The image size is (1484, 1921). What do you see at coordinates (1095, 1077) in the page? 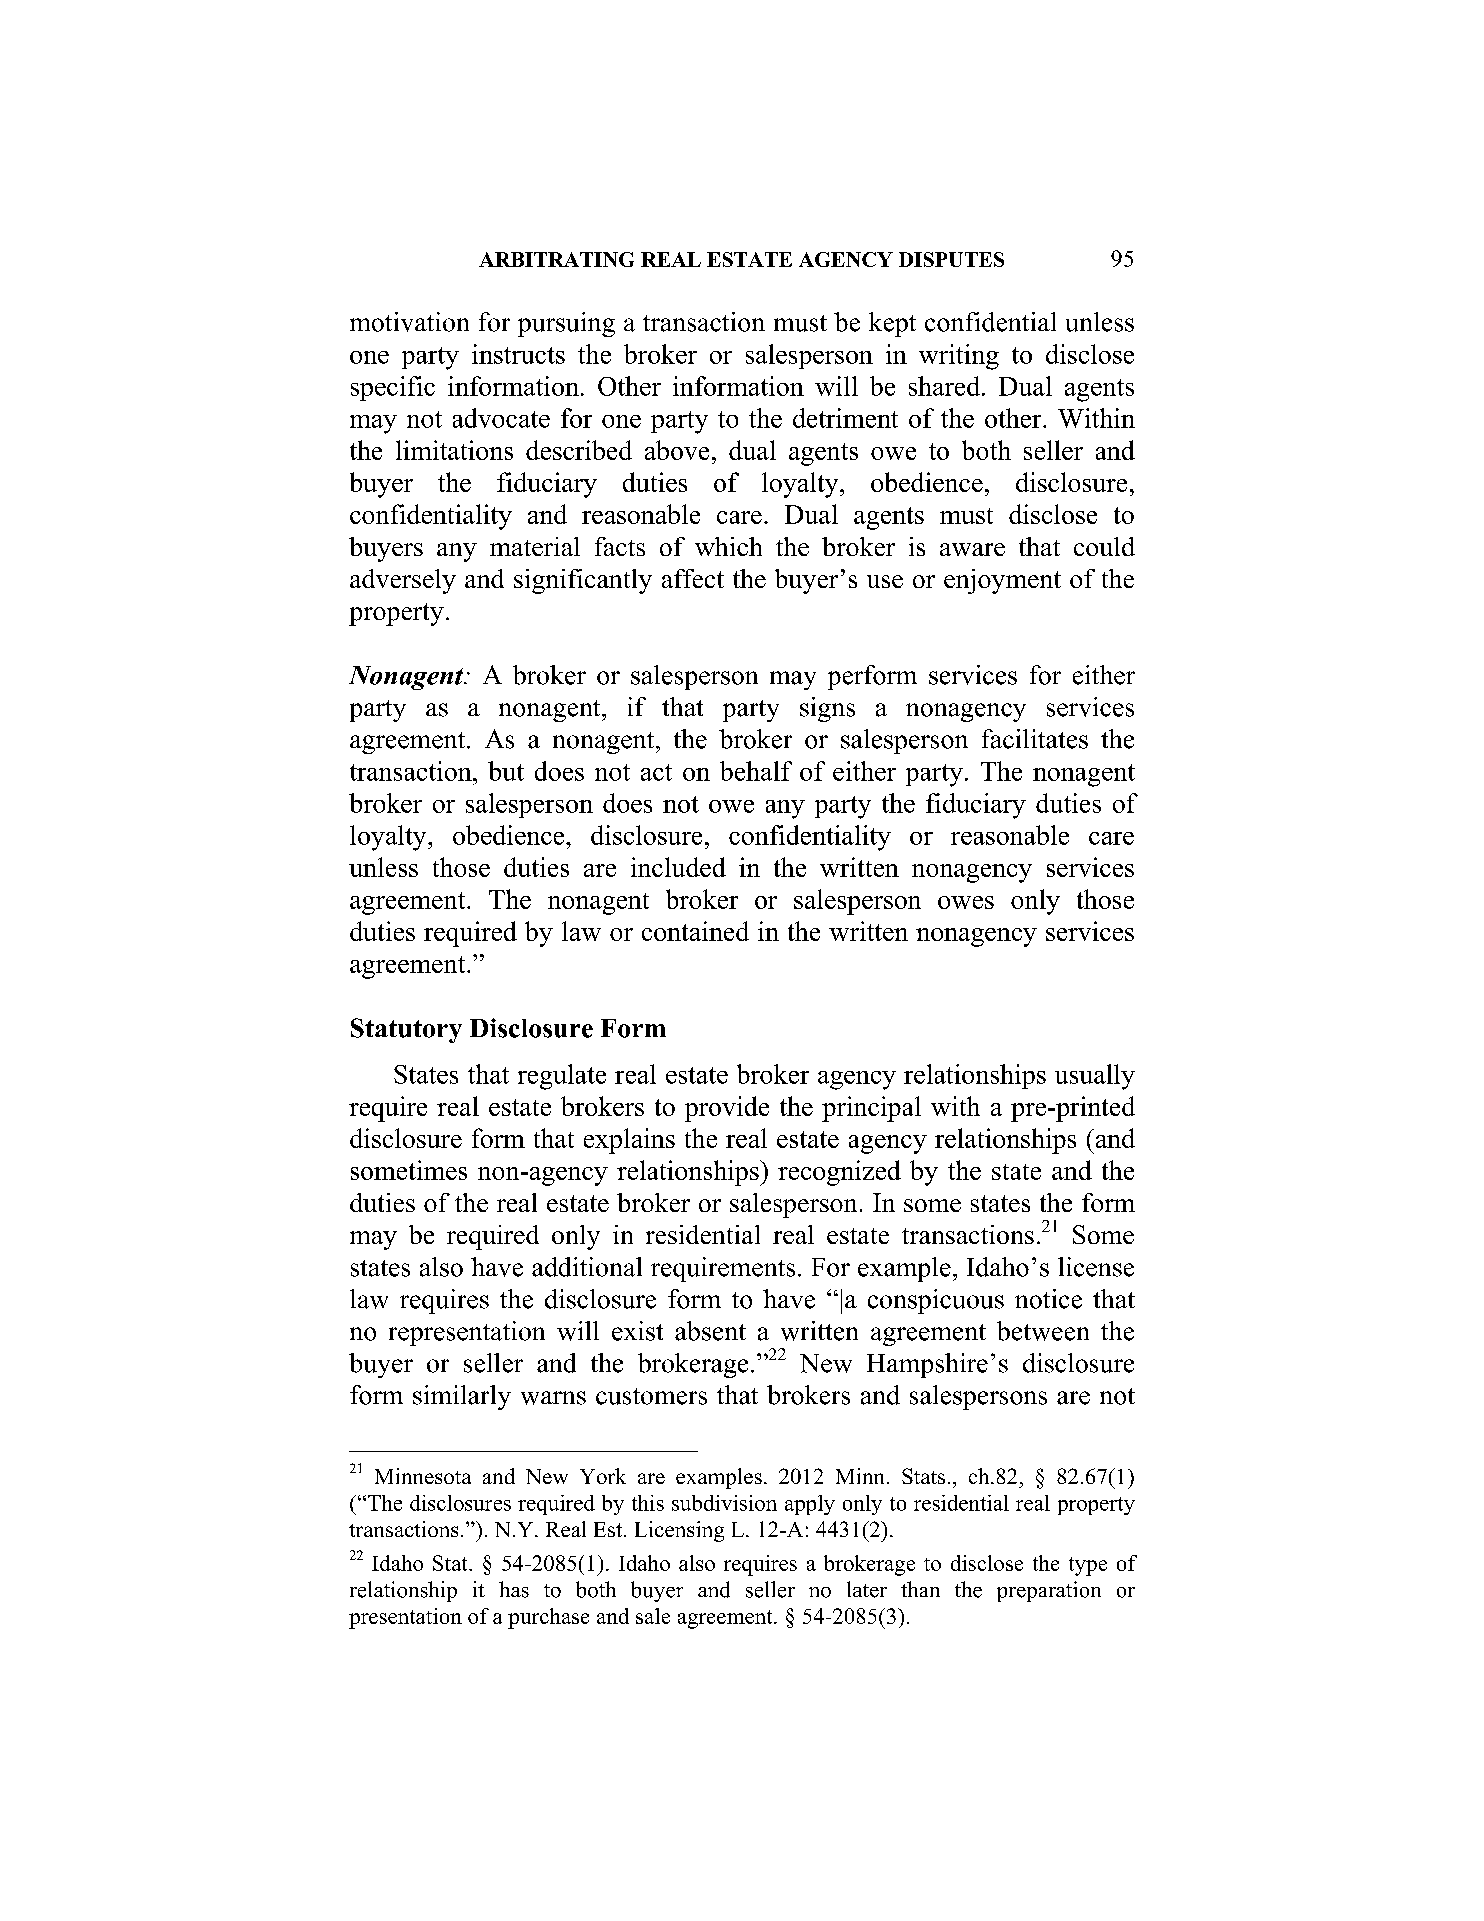
I see `usually` at bounding box center [1095, 1077].
